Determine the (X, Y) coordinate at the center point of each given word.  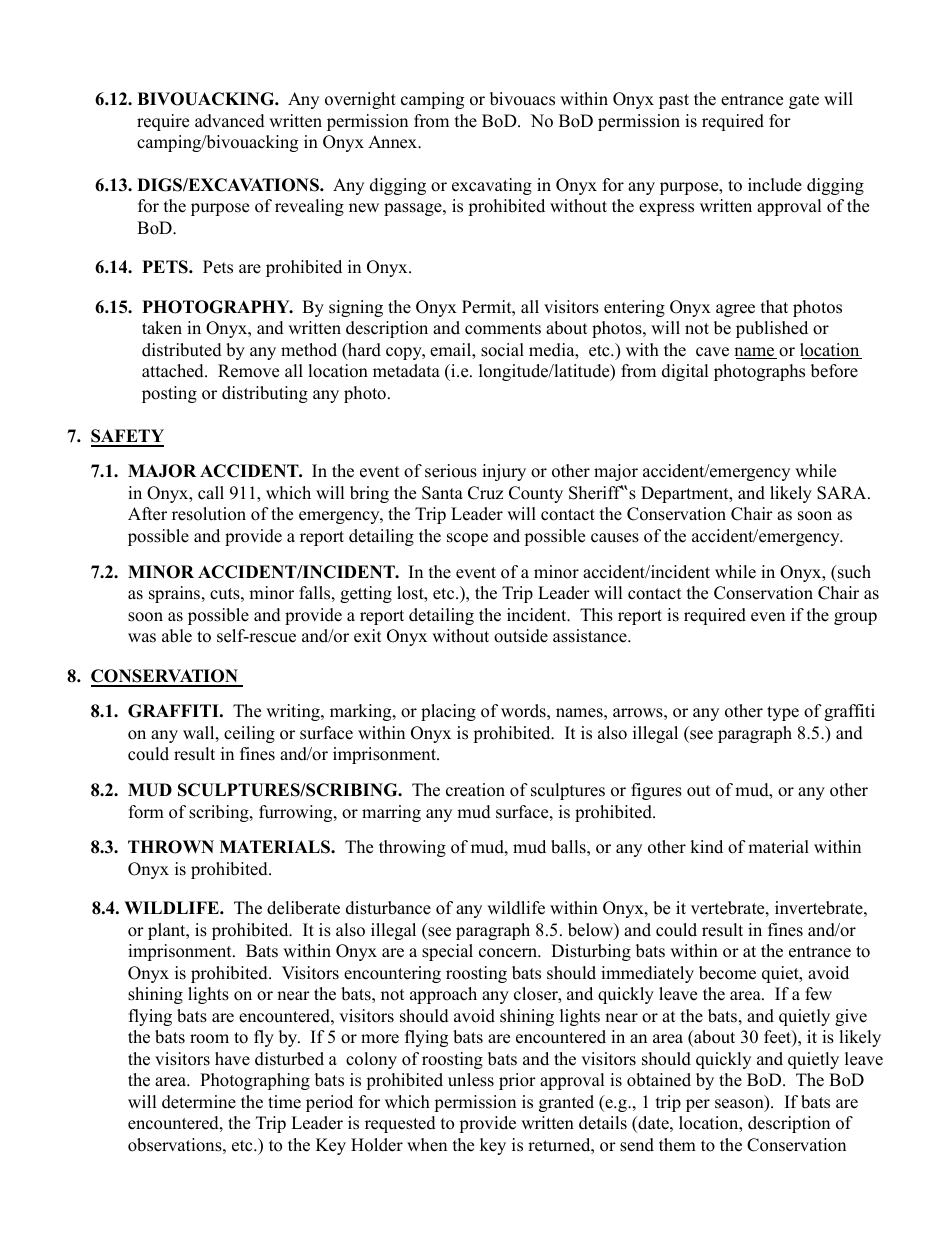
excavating (492, 186)
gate (804, 101)
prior (517, 1081)
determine (199, 1102)
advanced (230, 121)
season (740, 1105)
